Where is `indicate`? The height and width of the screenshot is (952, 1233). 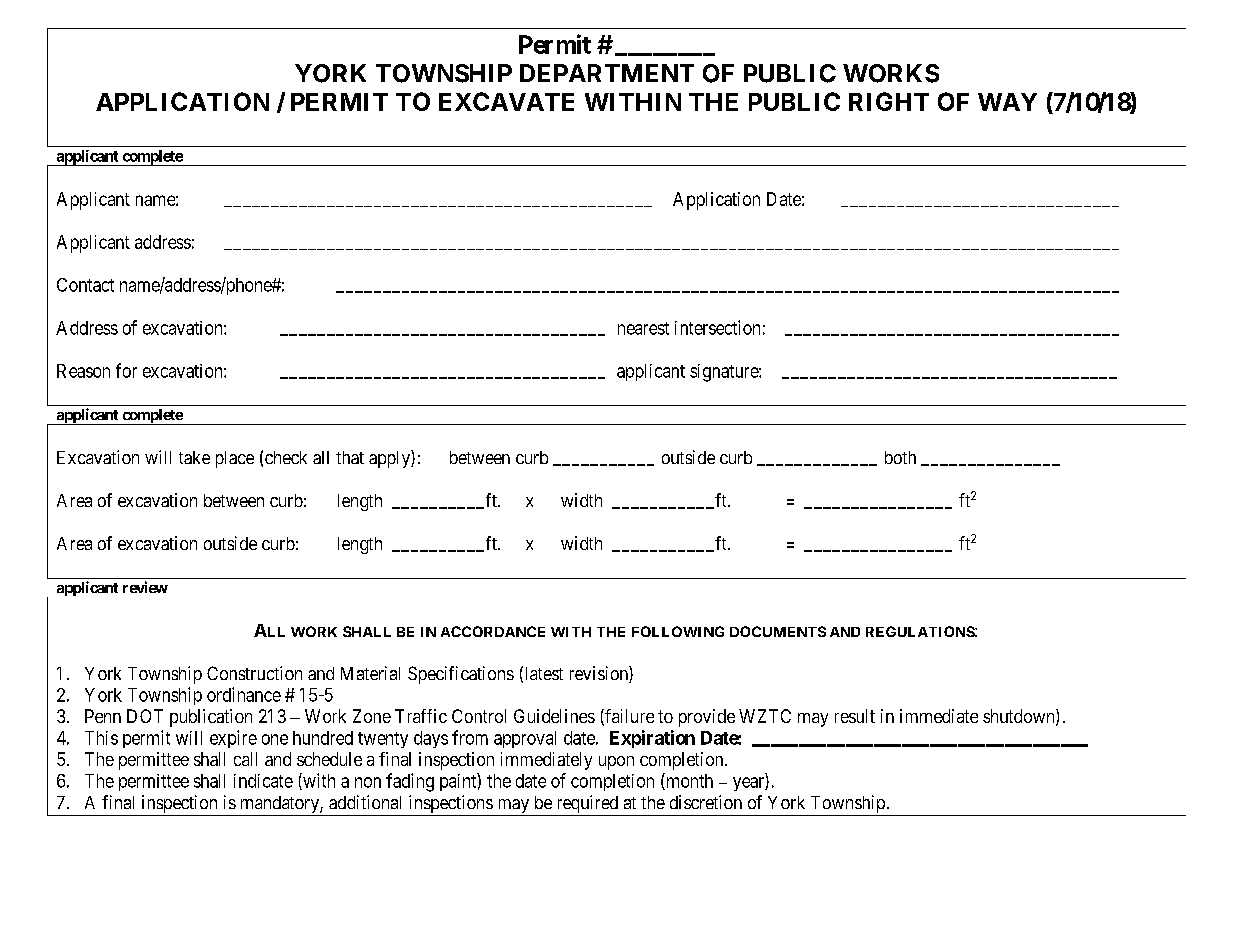 indicate is located at coordinates (263, 781).
